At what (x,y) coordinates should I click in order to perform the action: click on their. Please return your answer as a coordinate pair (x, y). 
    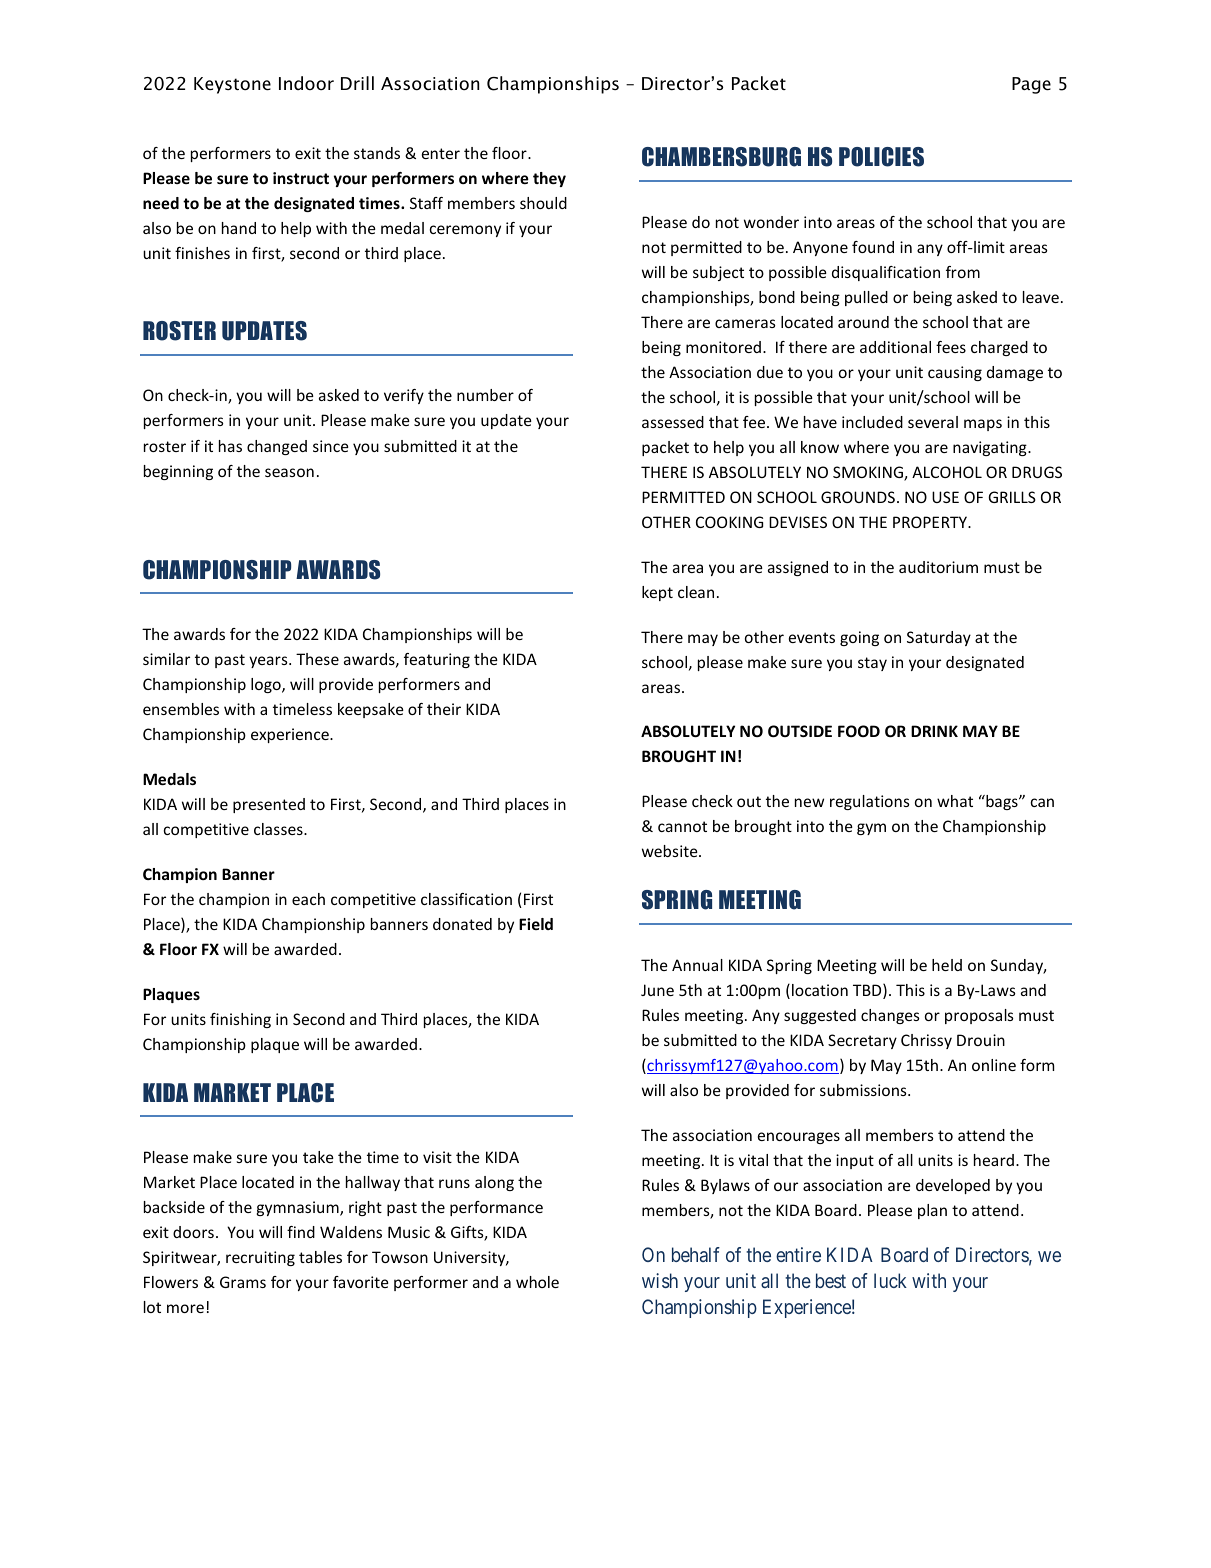
    Looking at the image, I should click on (444, 709).
